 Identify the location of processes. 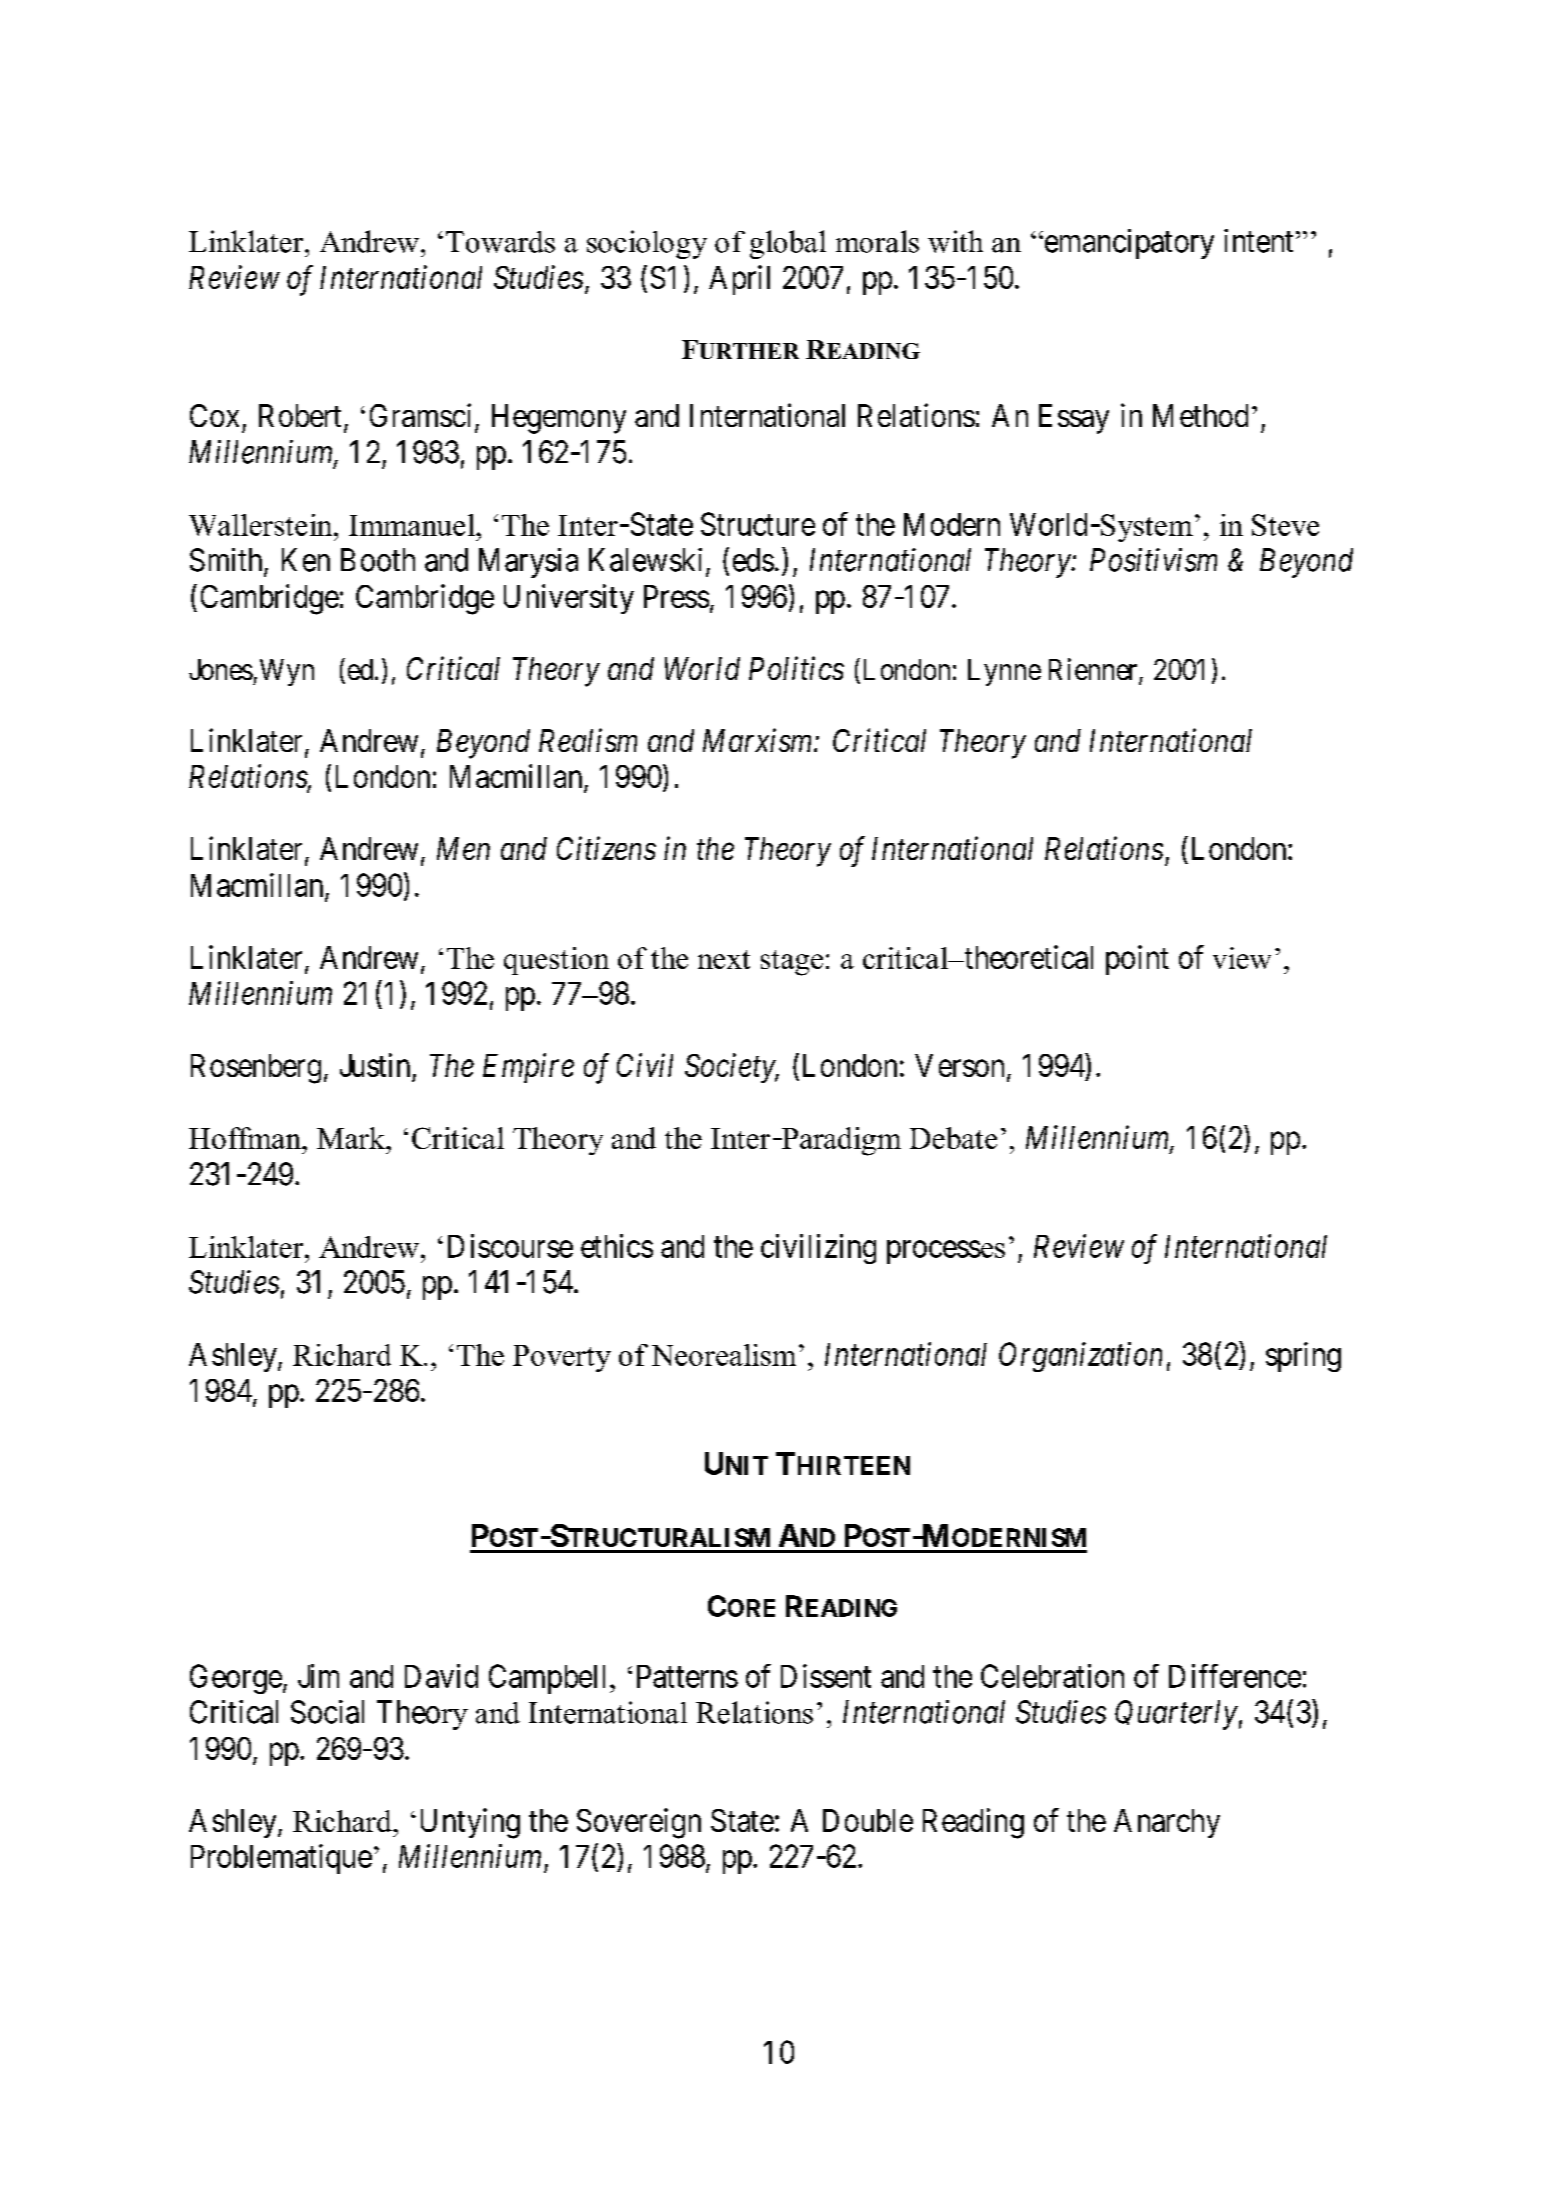
(946, 1252).
